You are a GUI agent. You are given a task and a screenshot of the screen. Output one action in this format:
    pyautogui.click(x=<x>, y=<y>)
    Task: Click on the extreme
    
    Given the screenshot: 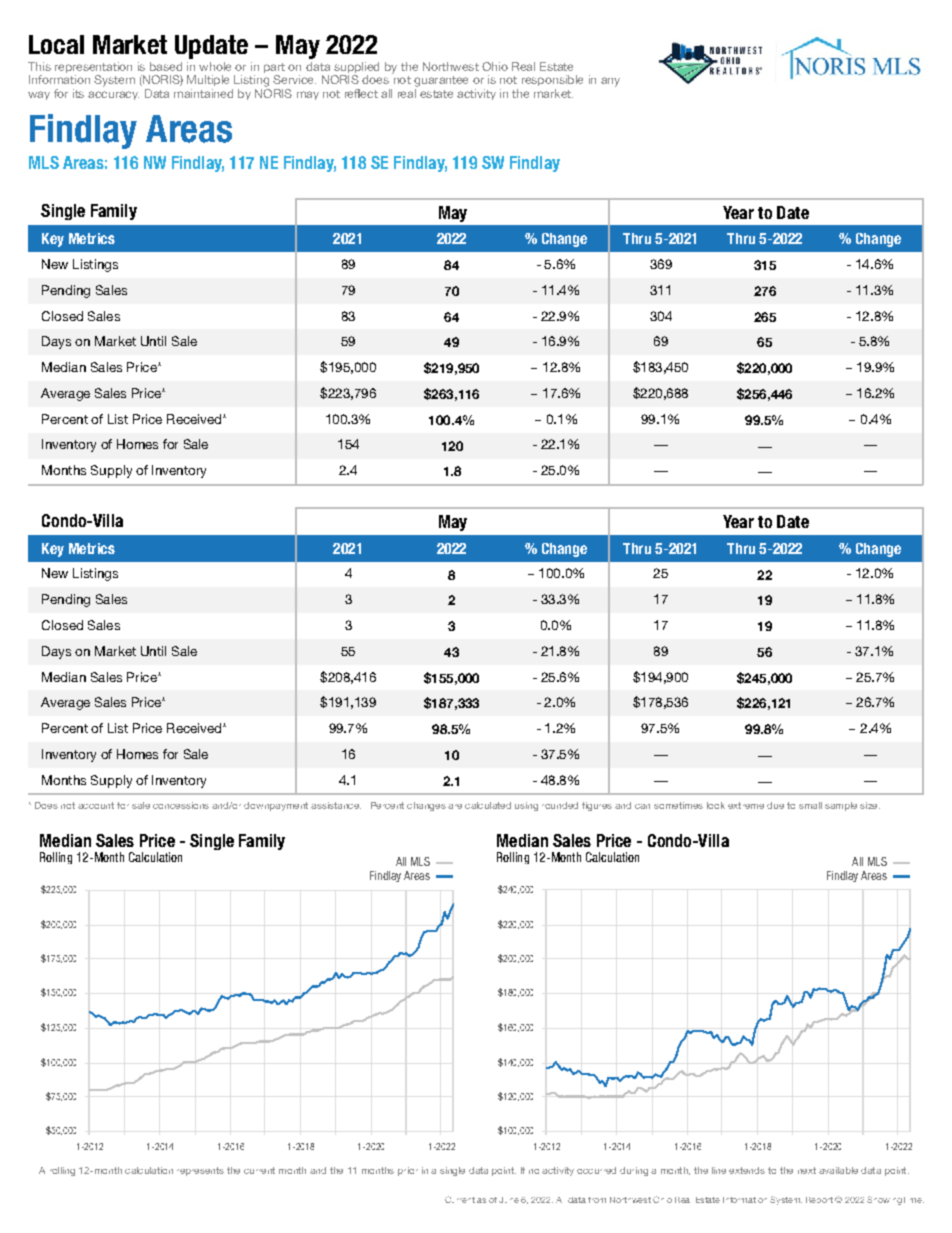 What is the action you would take?
    pyautogui.click(x=746, y=805)
